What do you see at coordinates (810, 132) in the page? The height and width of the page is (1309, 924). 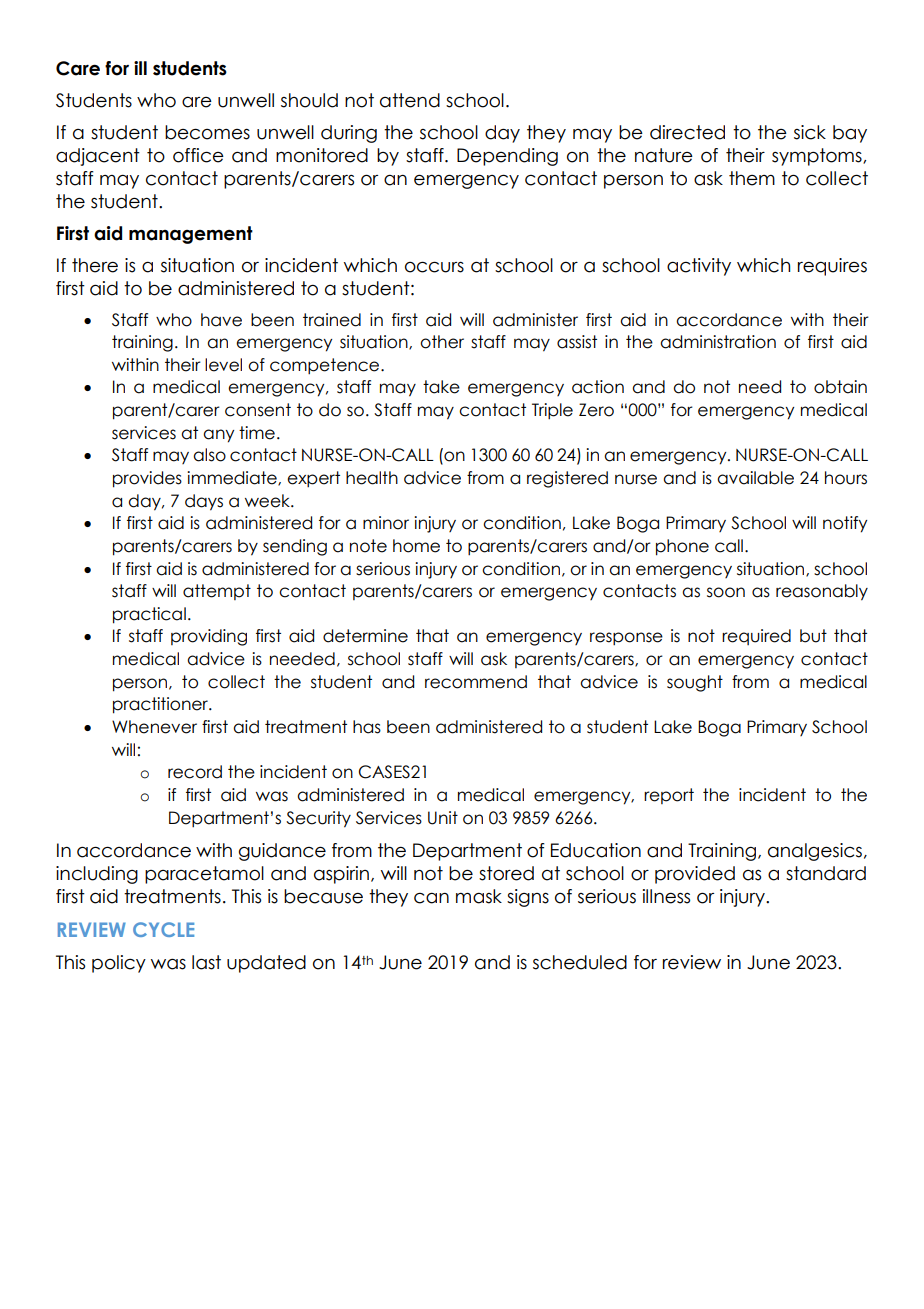 I see `sick` at bounding box center [810, 132].
